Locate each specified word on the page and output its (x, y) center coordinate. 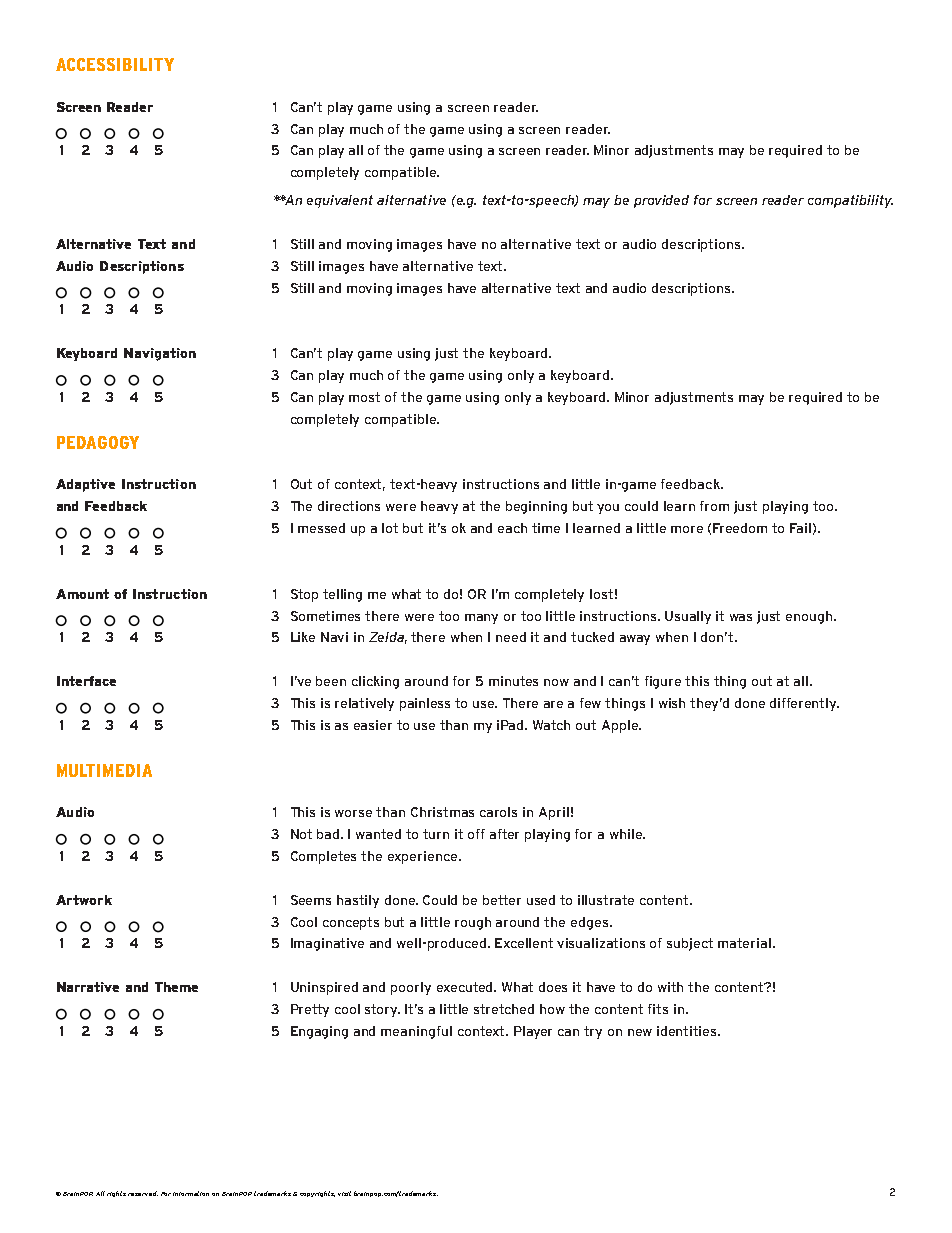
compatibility (850, 201)
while (627, 834)
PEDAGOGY (98, 442)
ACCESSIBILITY (115, 64)
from (714, 506)
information (191, 1193)
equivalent (340, 201)
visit (344, 1193)
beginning (536, 507)
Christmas (442, 812)
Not (301, 834)
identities (688, 1031)
